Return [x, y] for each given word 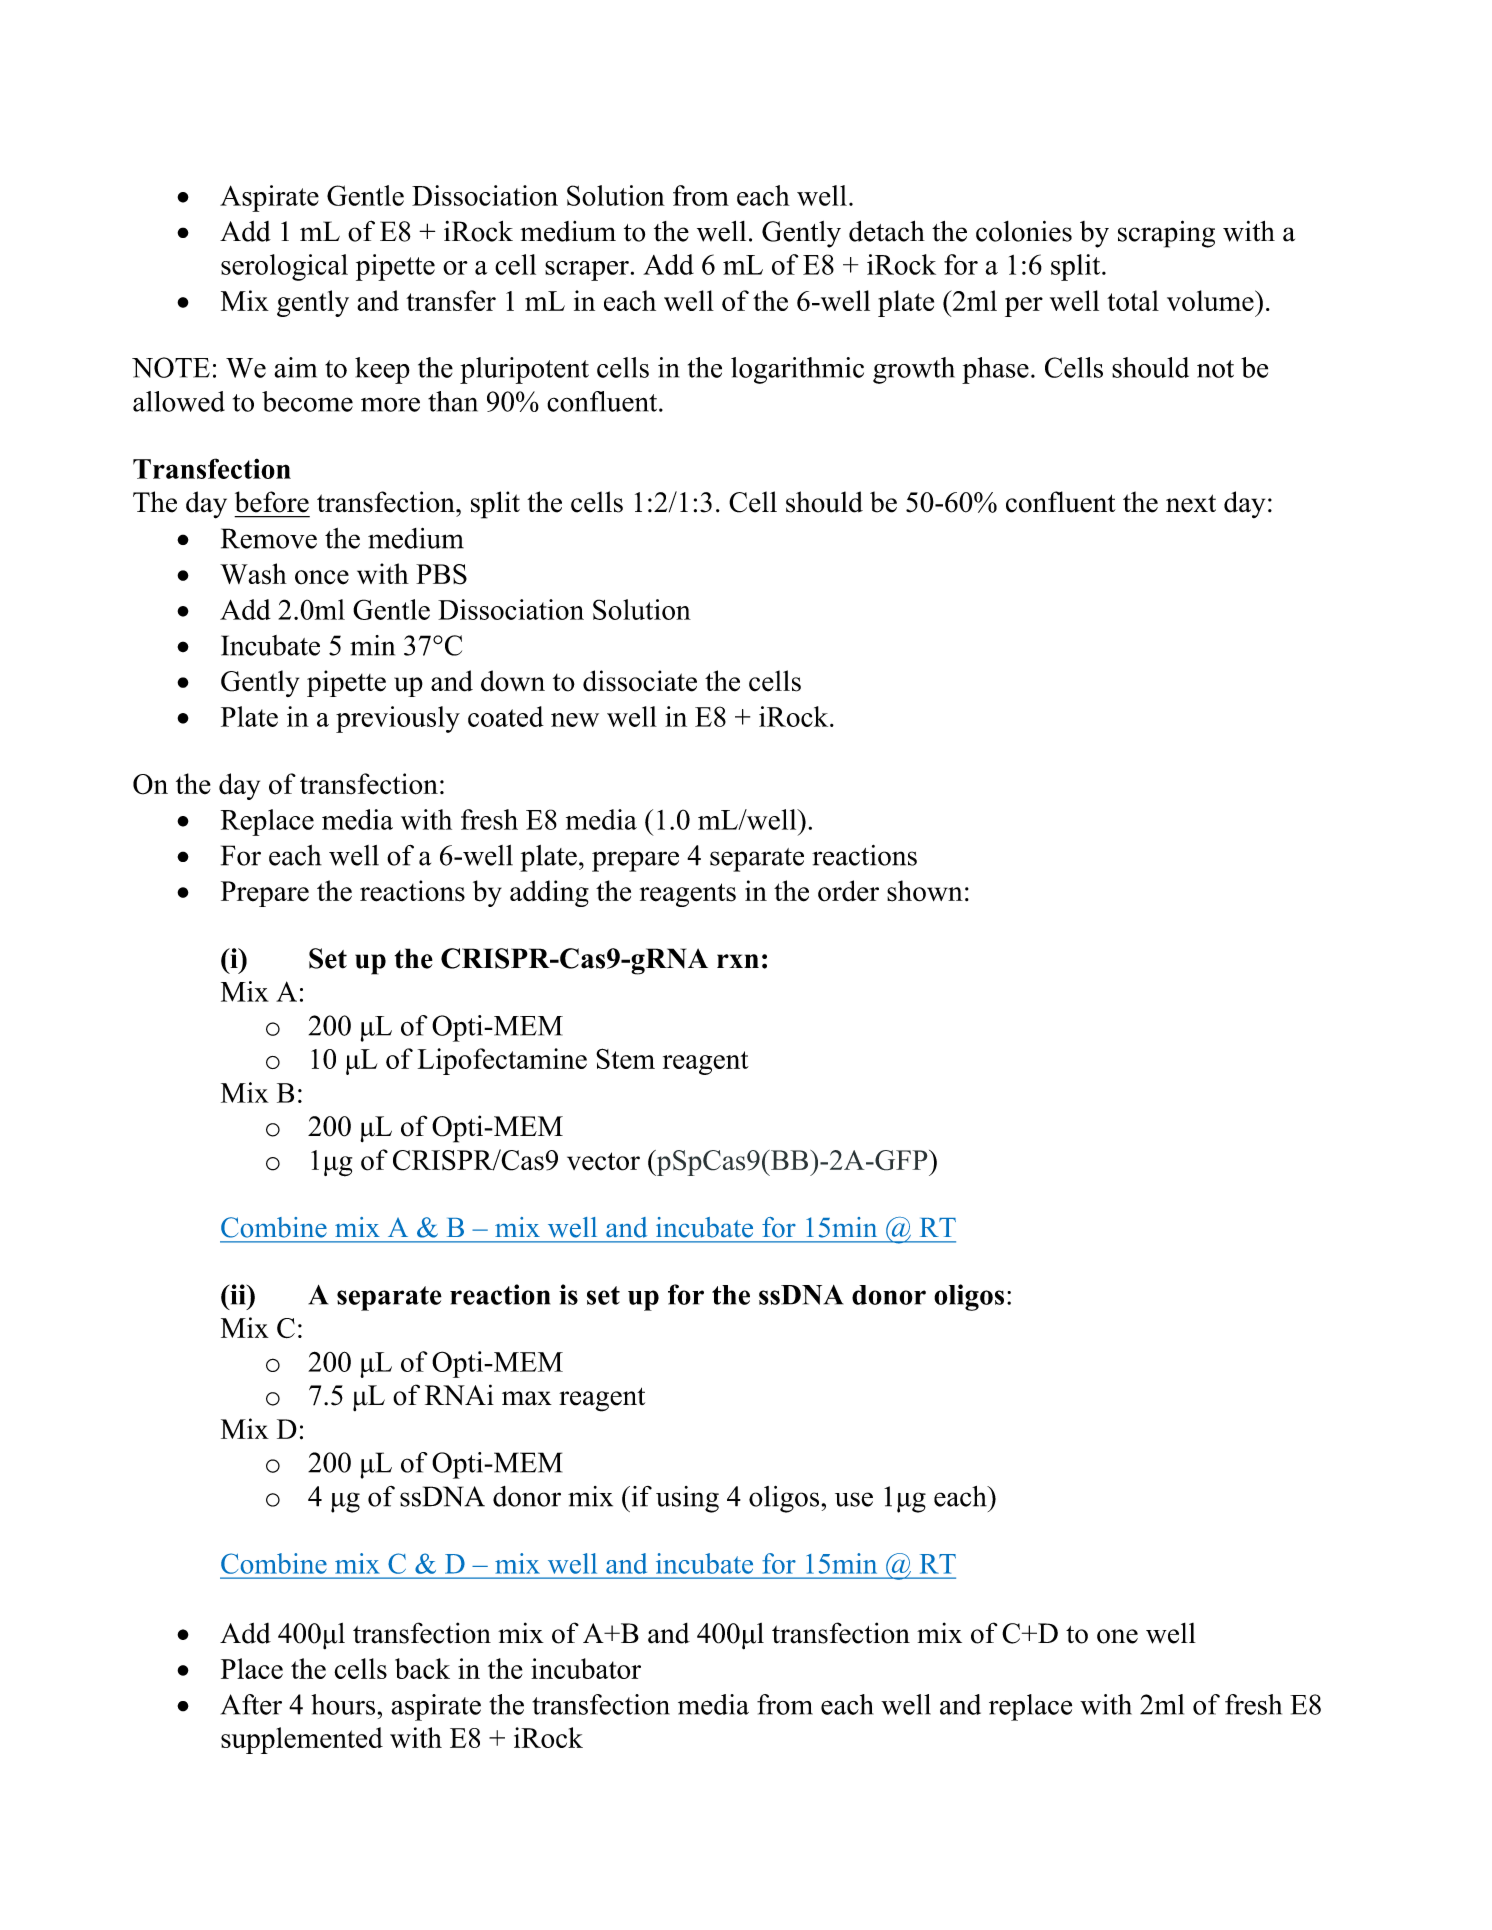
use [854, 1499]
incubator [586, 1668]
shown [925, 891]
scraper [587, 271]
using [687, 1499]
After [251, 1704]
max [527, 1398]
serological [284, 267]
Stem [625, 1058]
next [1191, 503]
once [322, 577]
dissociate [640, 681]
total [1133, 300]
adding [549, 893]
